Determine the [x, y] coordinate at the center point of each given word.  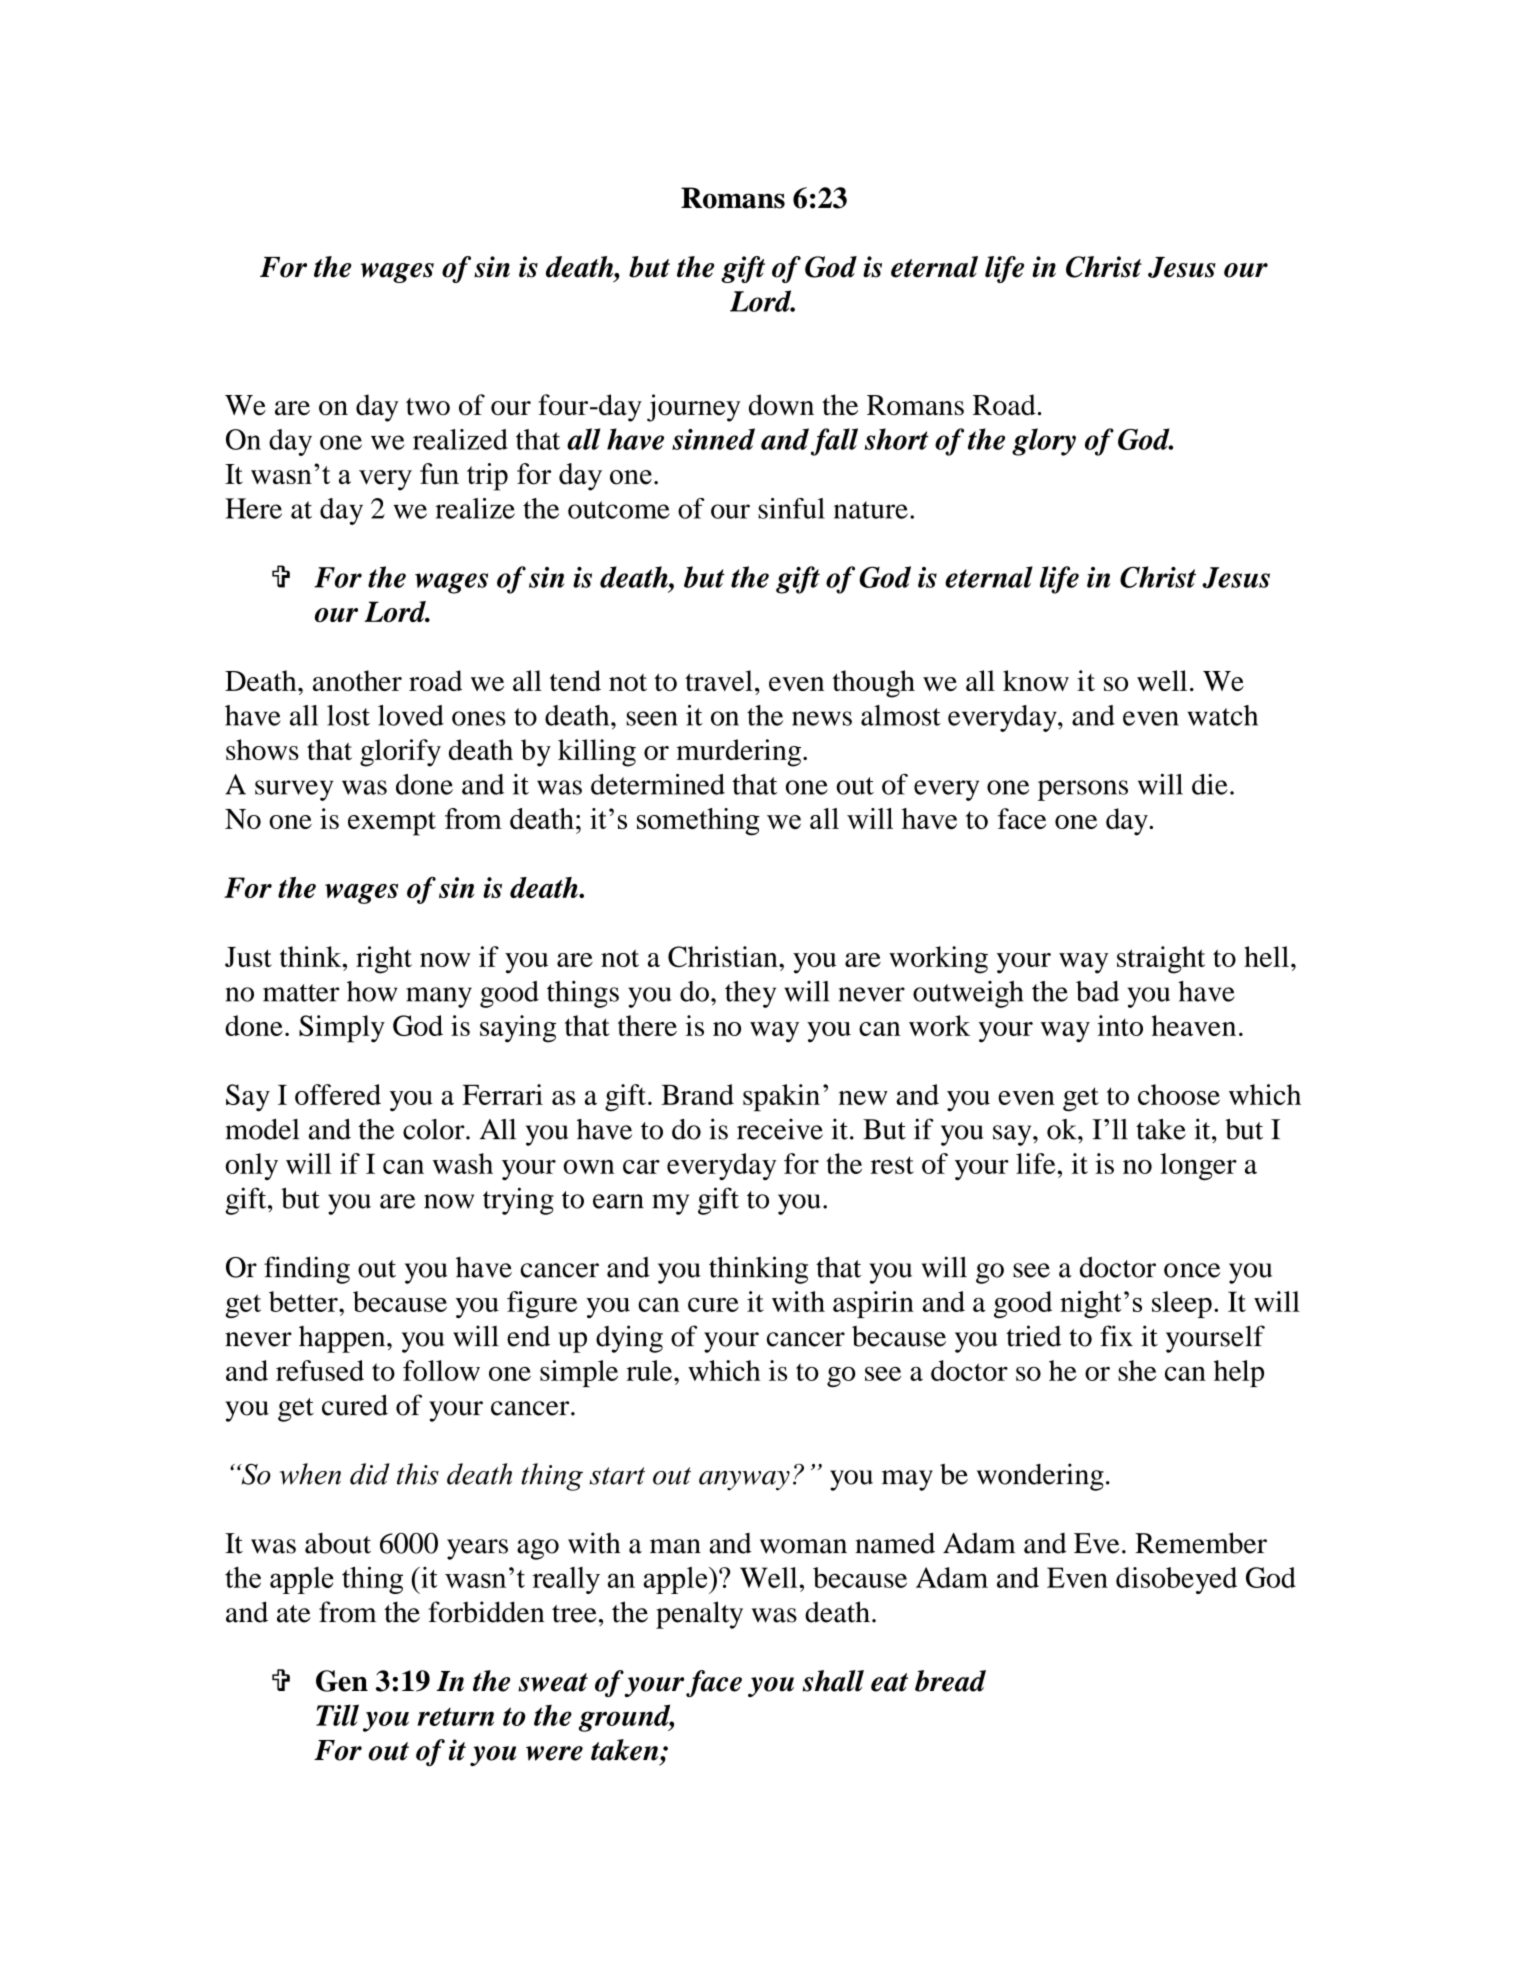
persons [1083, 790]
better [304, 1301]
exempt [392, 824]
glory [1044, 442]
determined [658, 784]
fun [439, 474]
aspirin [873, 1304]
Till [337, 1715]
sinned [713, 439]
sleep [1182, 1304]
